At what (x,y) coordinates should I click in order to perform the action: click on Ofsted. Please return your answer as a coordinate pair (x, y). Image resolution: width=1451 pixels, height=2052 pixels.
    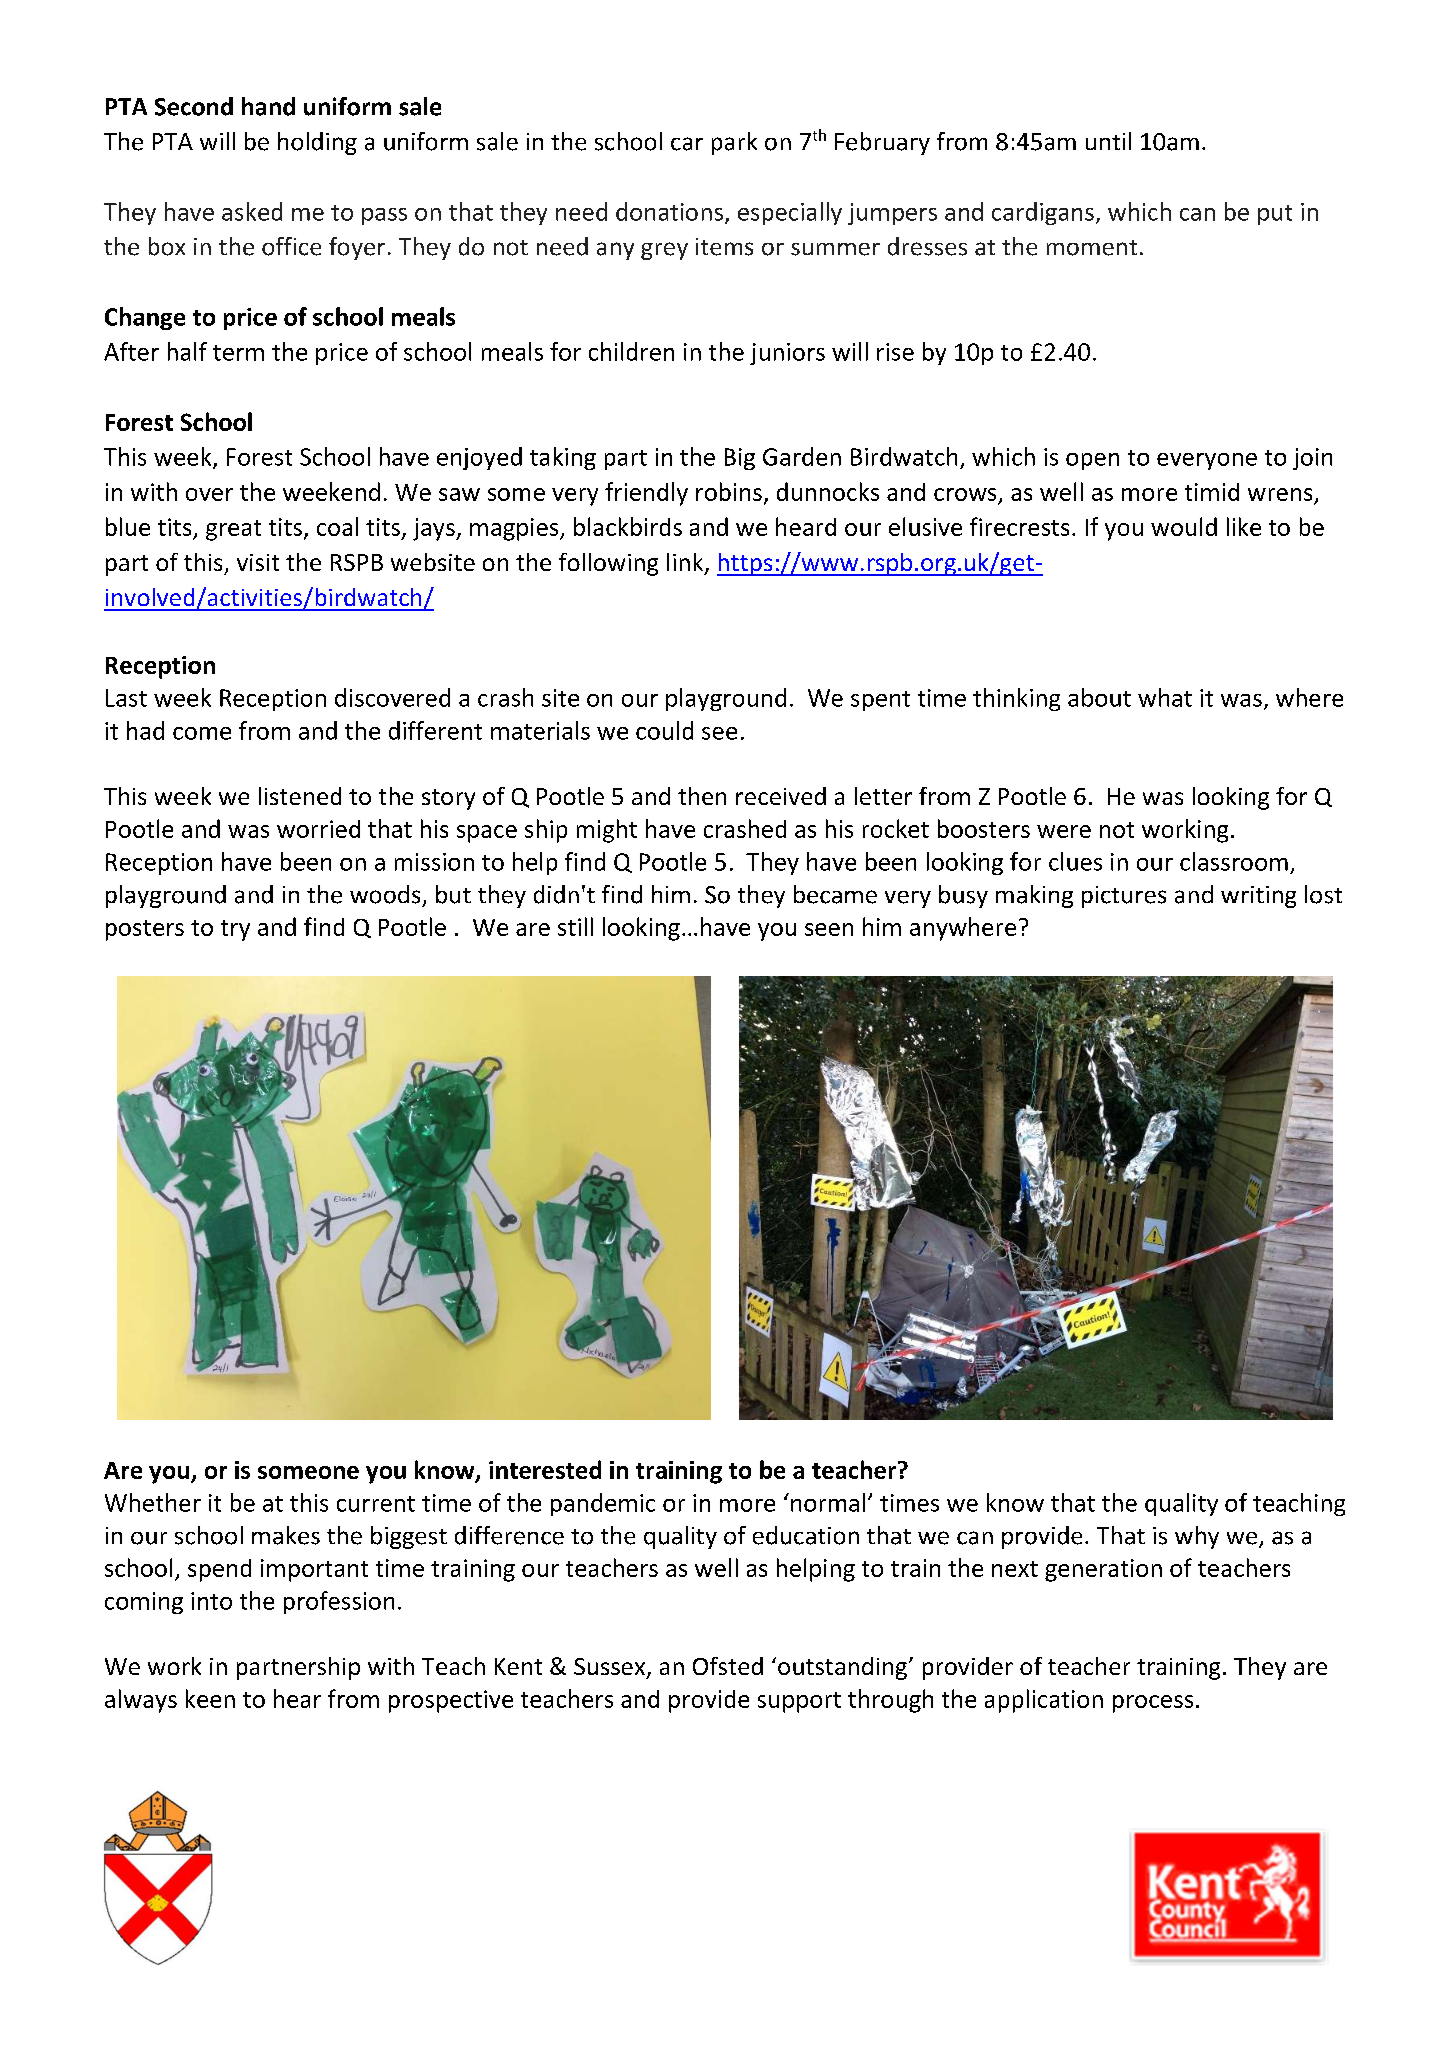
    Looking at the image, I should click on (728, 1666).
